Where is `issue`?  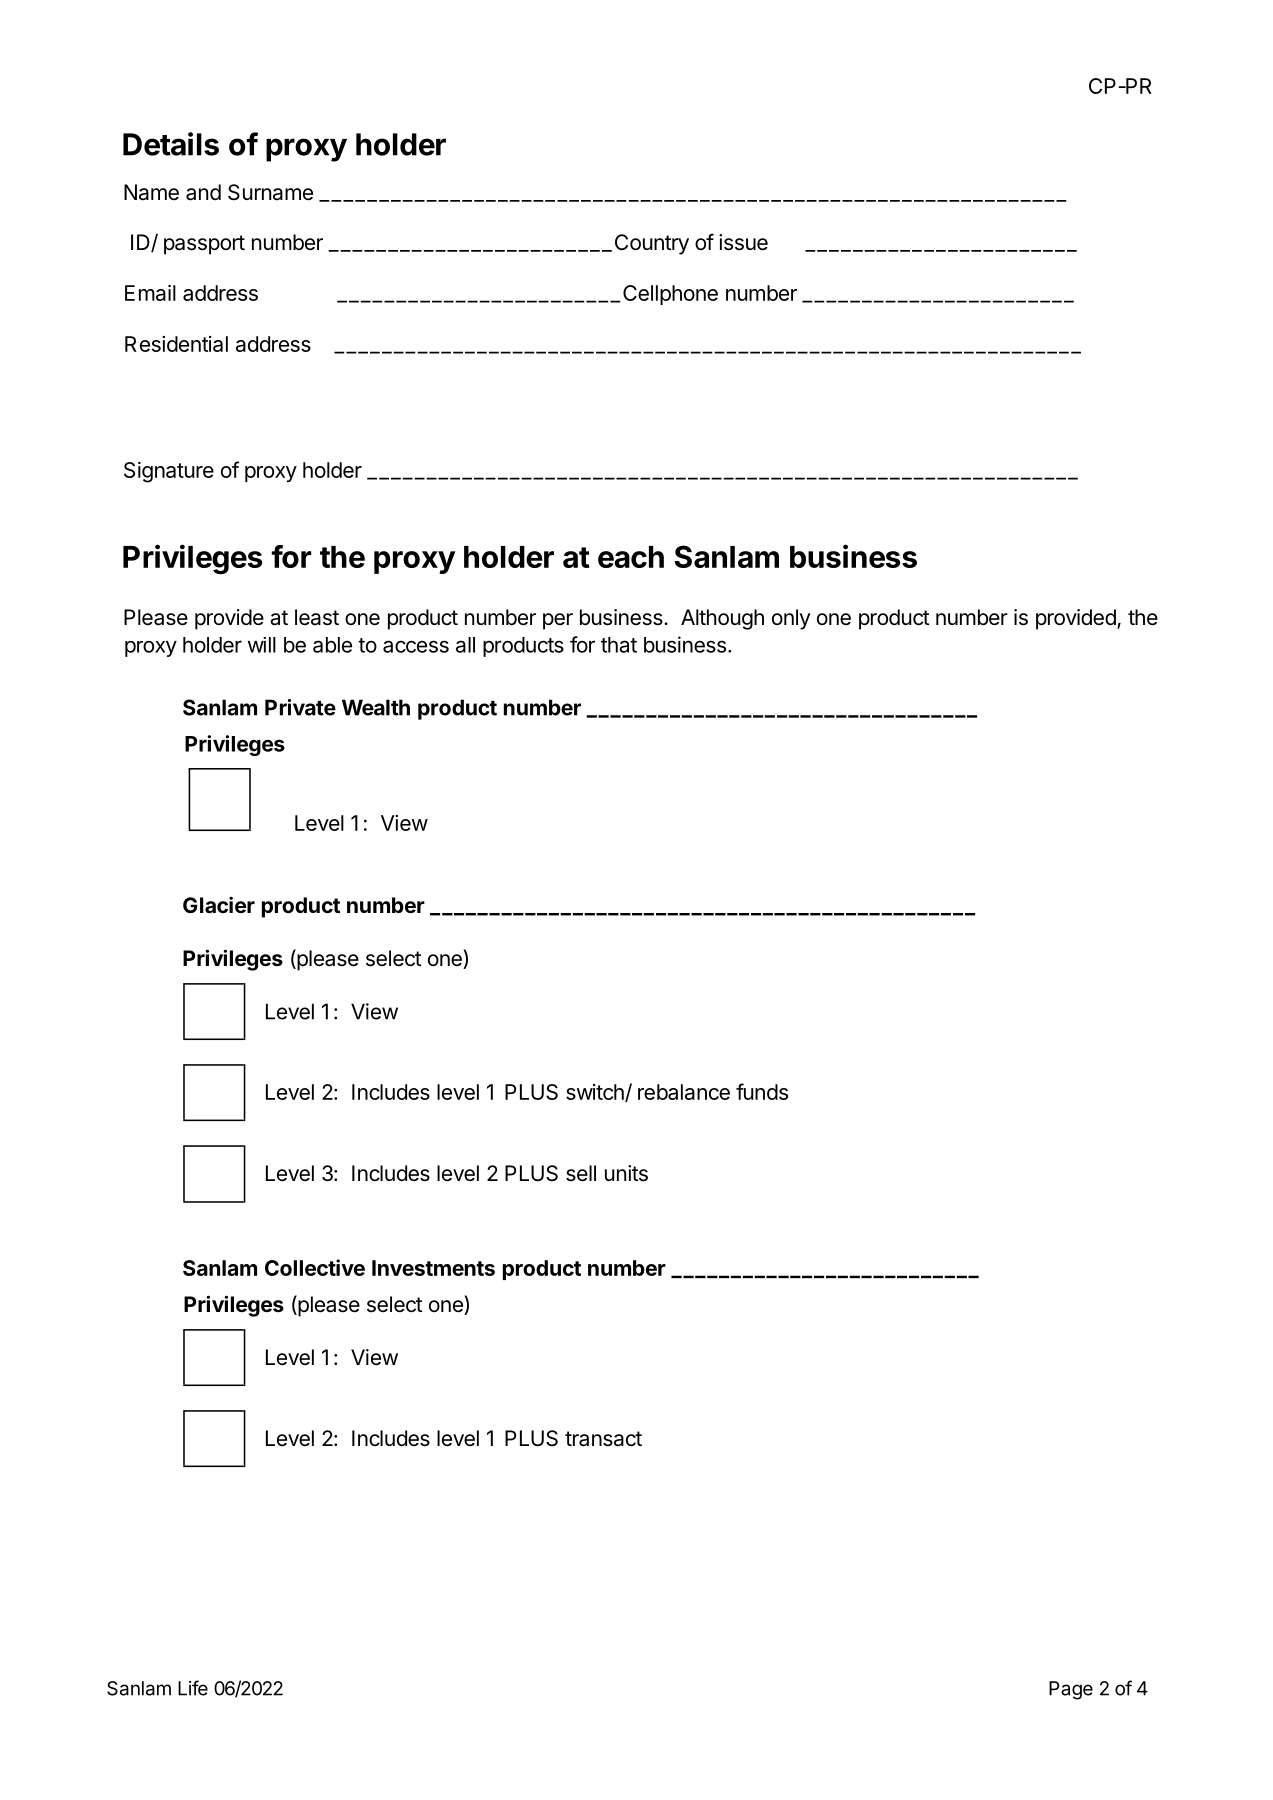 issue is located at coordinates (743, 242).
